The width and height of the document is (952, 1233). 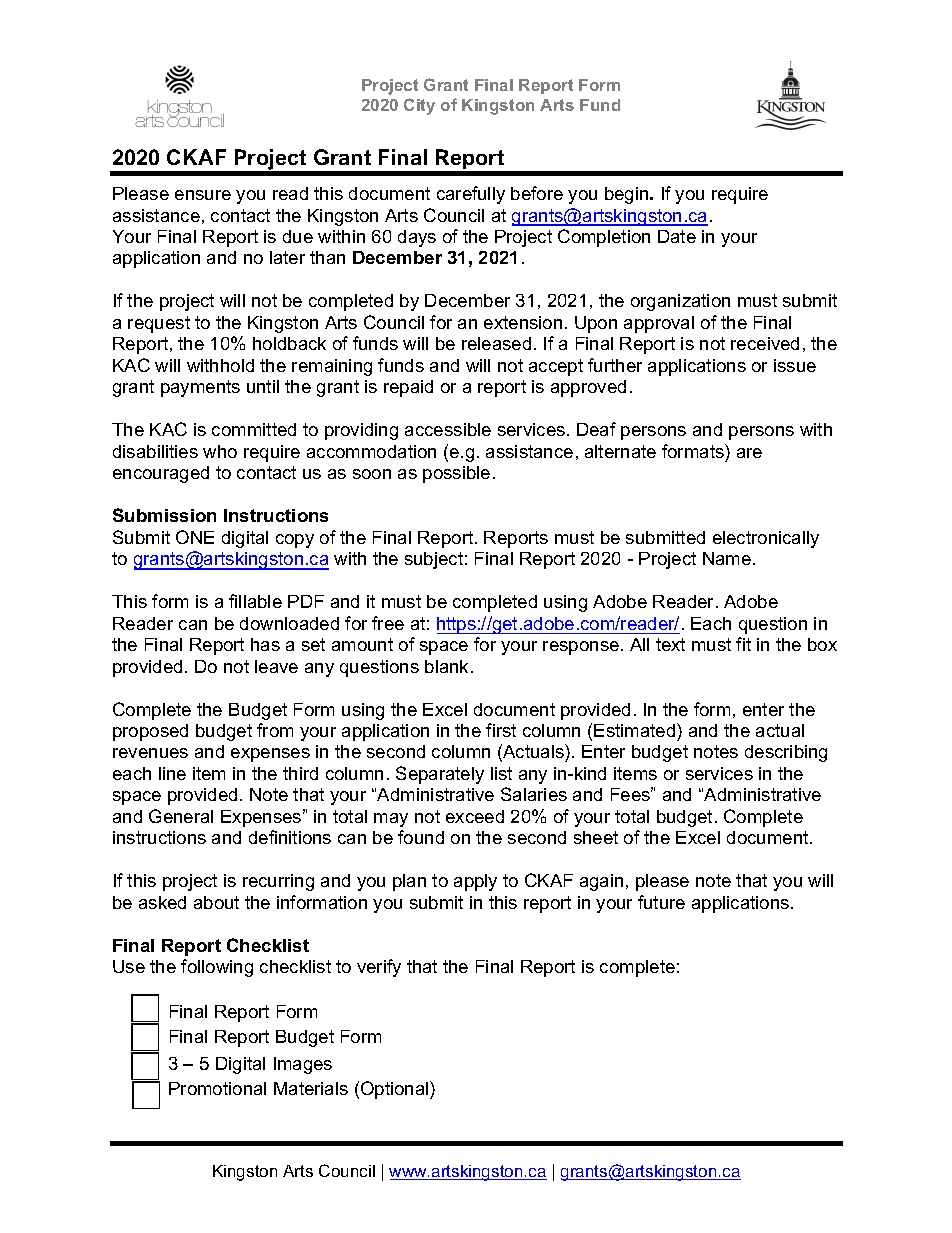 What do you see at coordinates (419, 106) in the document?
I see `City` at bounding box center [419, 106].
